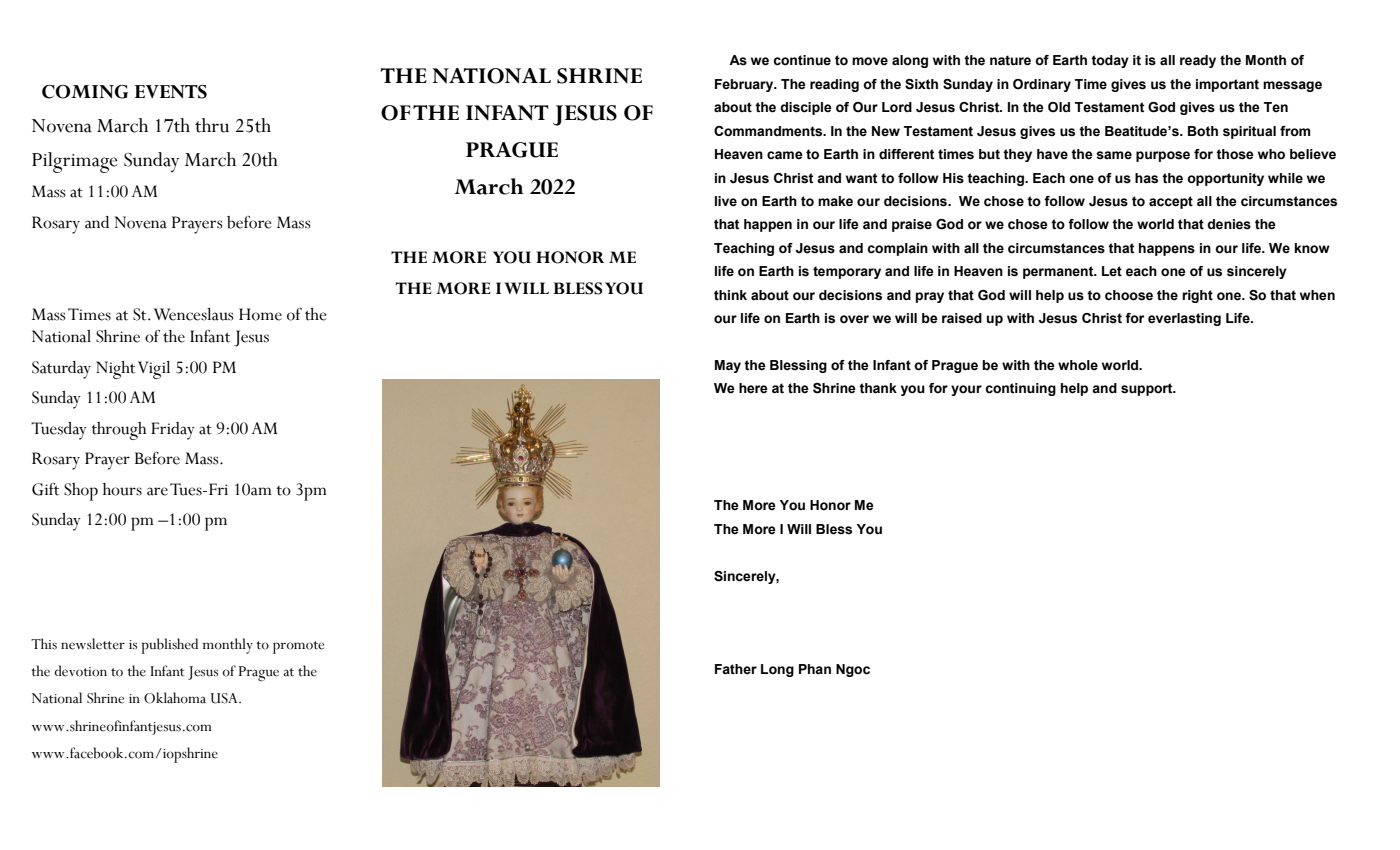 This document has width=1400, height=850. Describe the element at coordinates (728, 366) in the document. I see `May` at that location.
